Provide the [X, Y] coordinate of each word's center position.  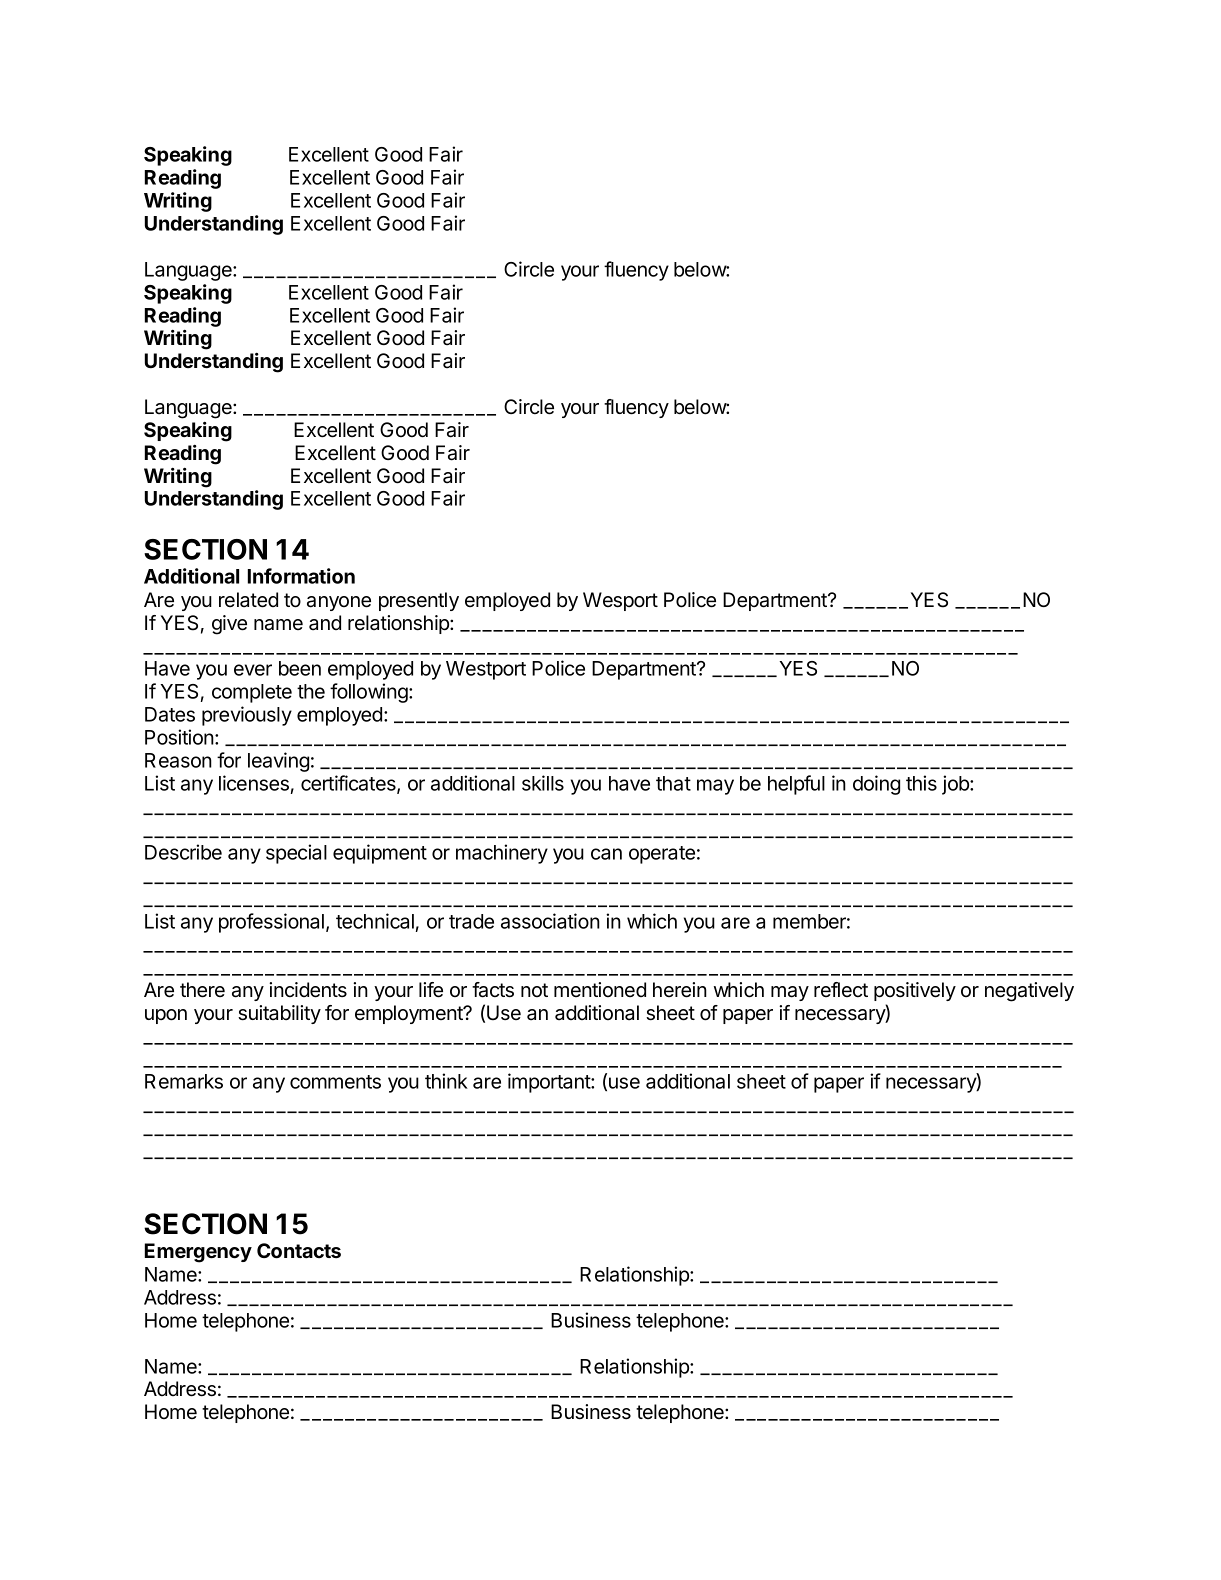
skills [543, 783]
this [921, 783]
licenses [254, 783]
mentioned [600, 990]
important [550, 1083]
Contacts [299, 1251]
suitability [279, 1014]
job [956, 785]
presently [419, 601]
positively [915, 991]
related [248, 600]
